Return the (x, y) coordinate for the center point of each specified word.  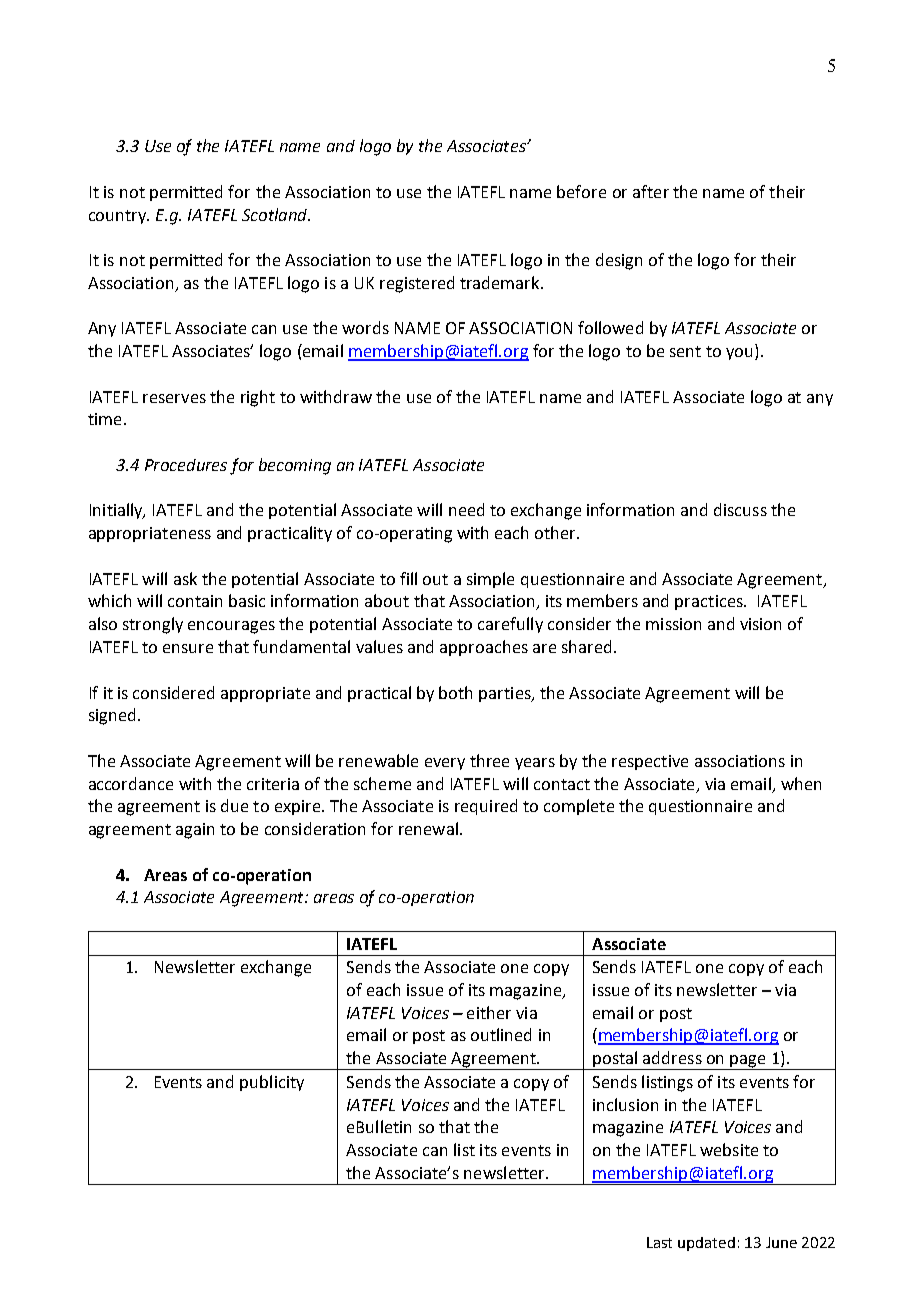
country (119, 217)
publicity (272, 1083)
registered (417, 284)
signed (112, 716)
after (651, 191)
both (455, 692)
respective (650, 762)
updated (706, 1244)
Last (659, 1242)
